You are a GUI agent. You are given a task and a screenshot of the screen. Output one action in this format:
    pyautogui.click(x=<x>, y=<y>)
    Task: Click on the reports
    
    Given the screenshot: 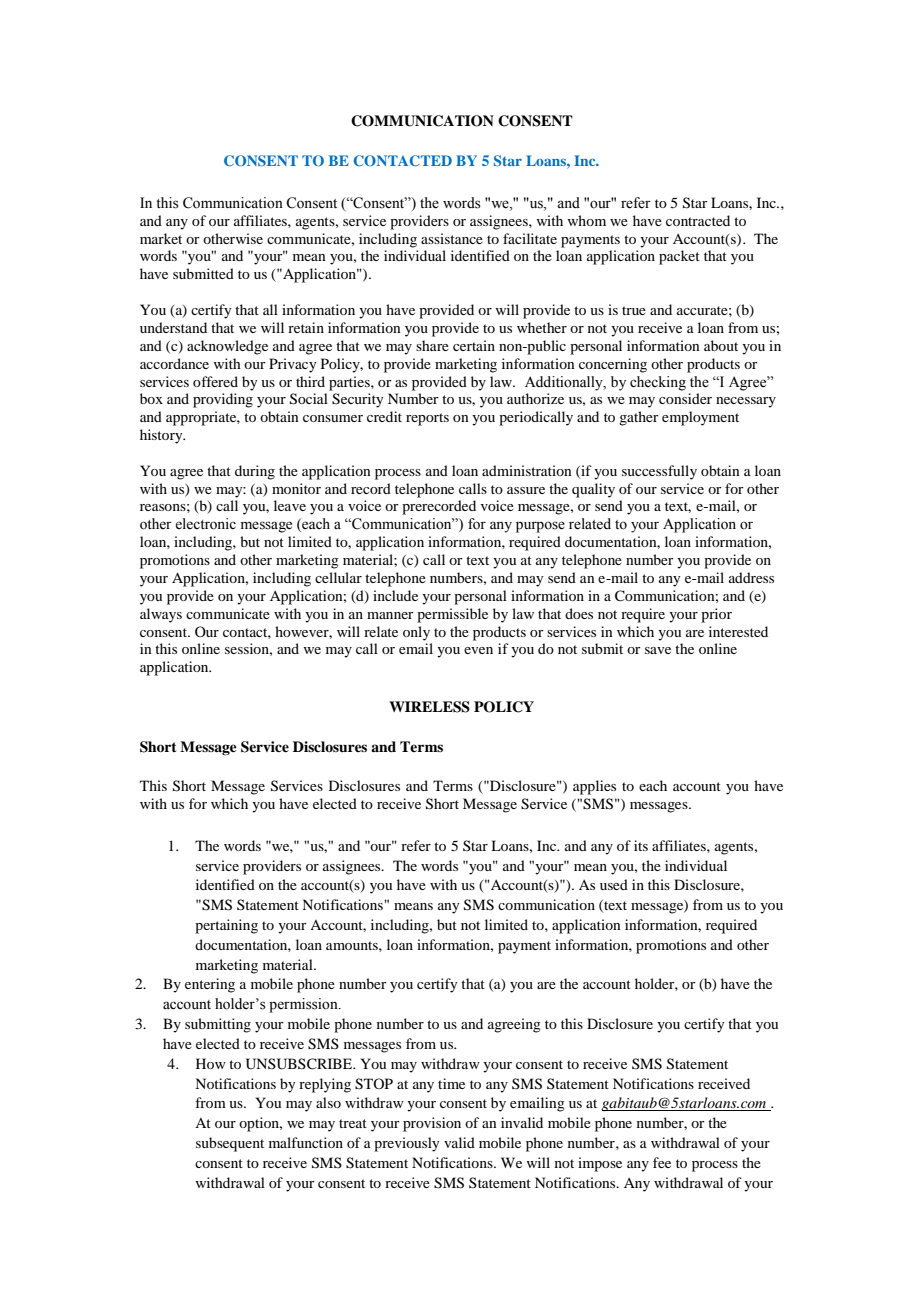 What is the action you would take?
    pyautogui.click(x=427, y=419)
